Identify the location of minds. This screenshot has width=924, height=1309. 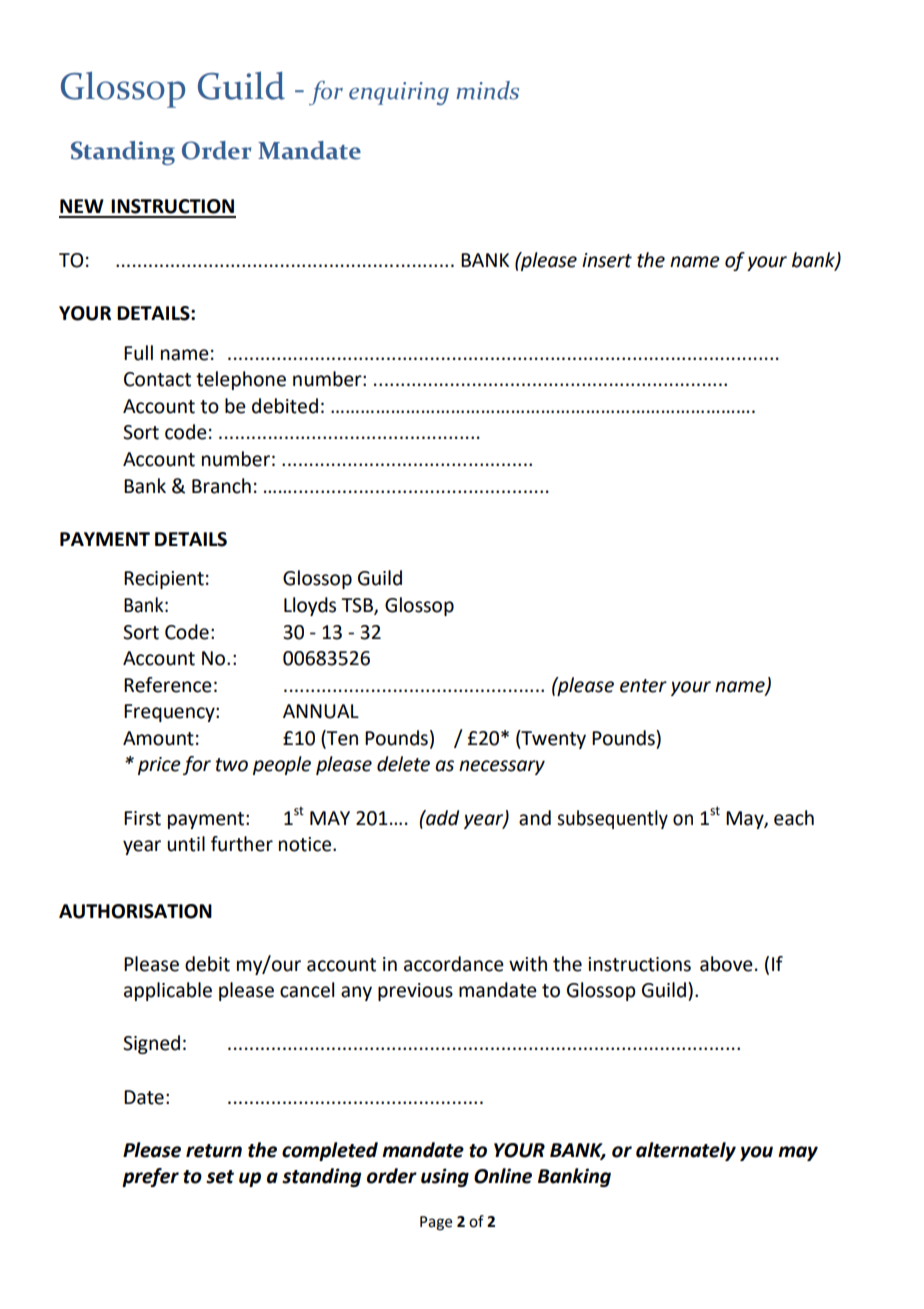
(487, 90).
